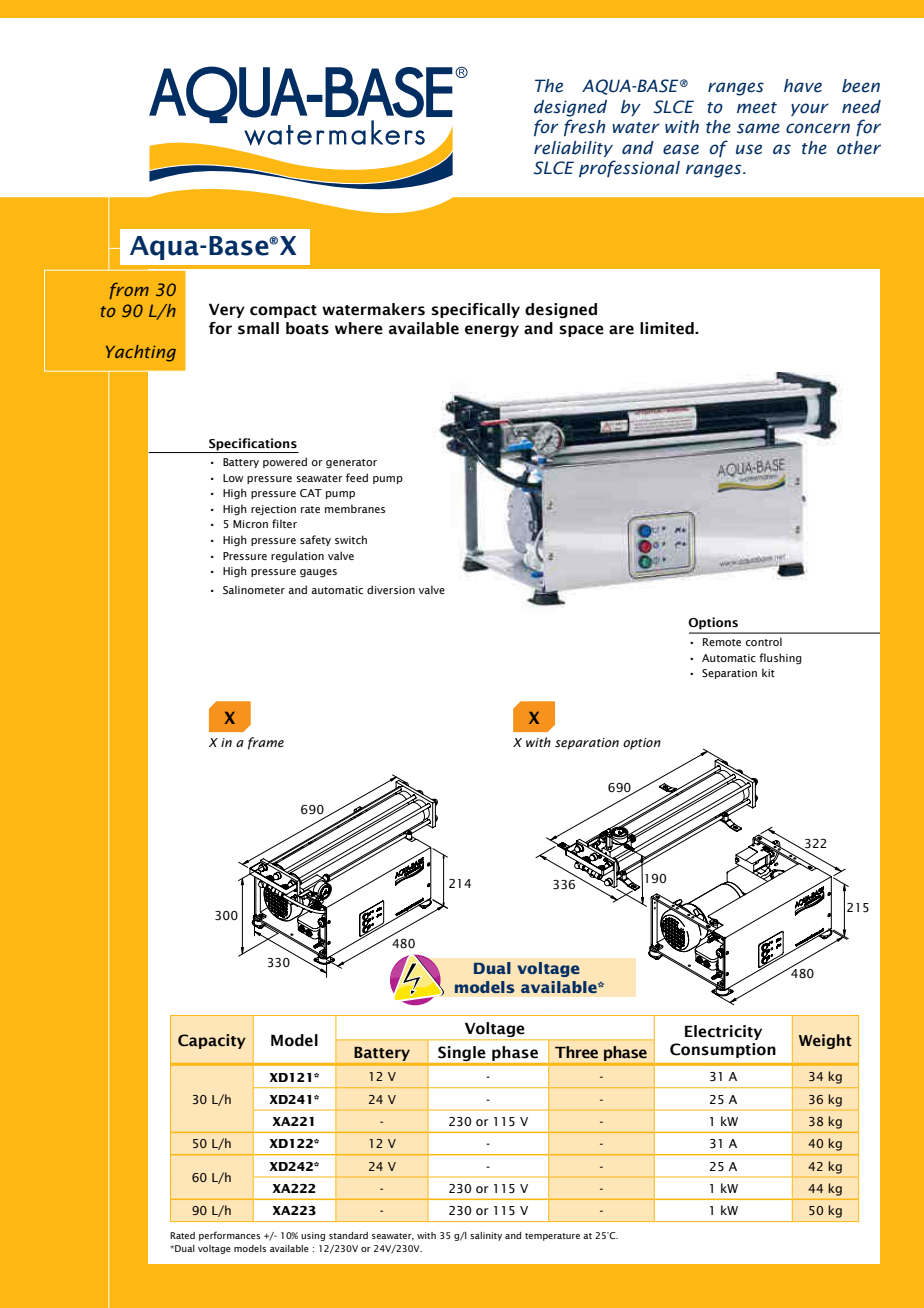 The image size is (924, 1308). Describe the element at coordinates (129, 290) in the image. I see `from` at that location.
